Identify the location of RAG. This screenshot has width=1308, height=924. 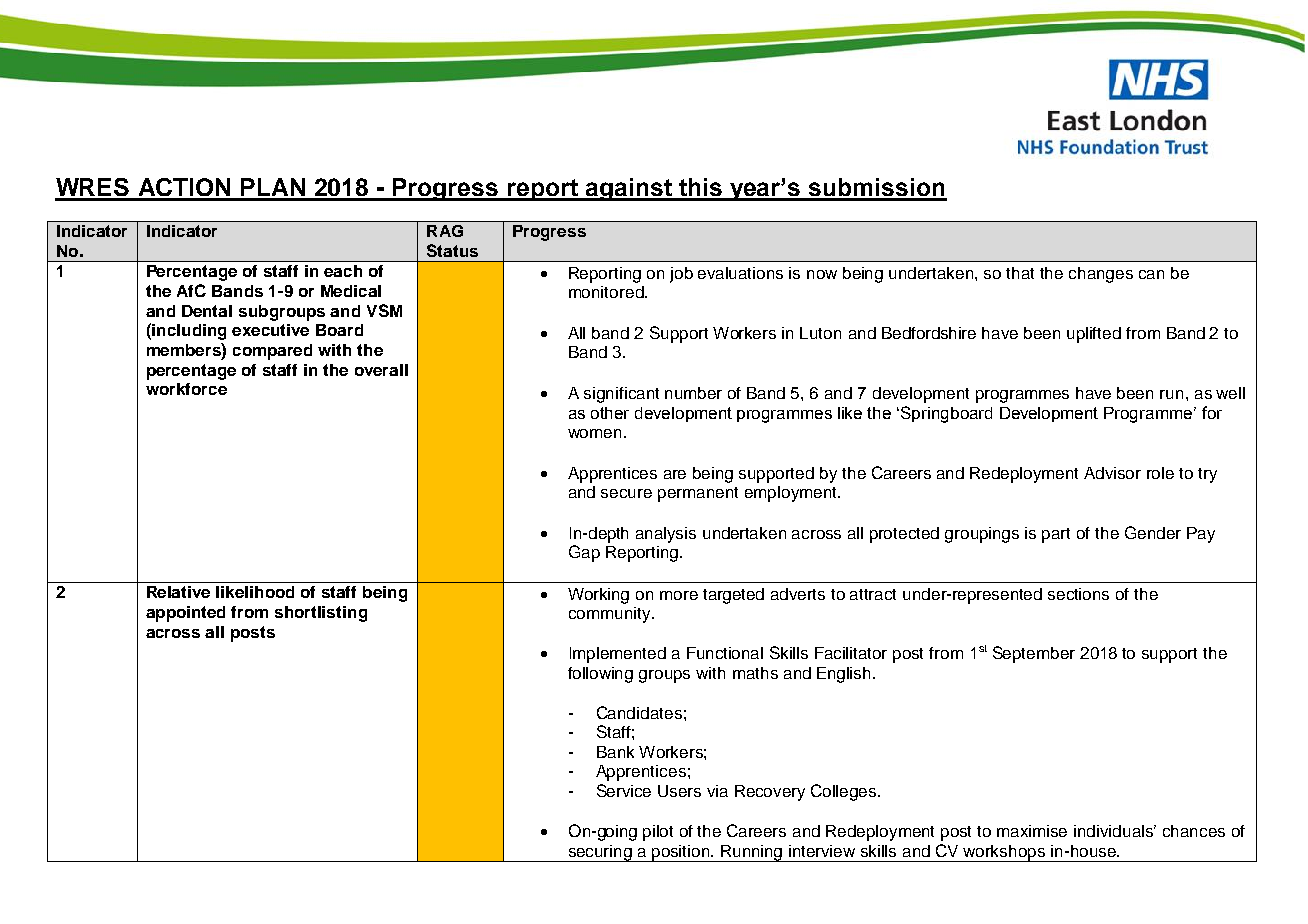
(445, 231).
